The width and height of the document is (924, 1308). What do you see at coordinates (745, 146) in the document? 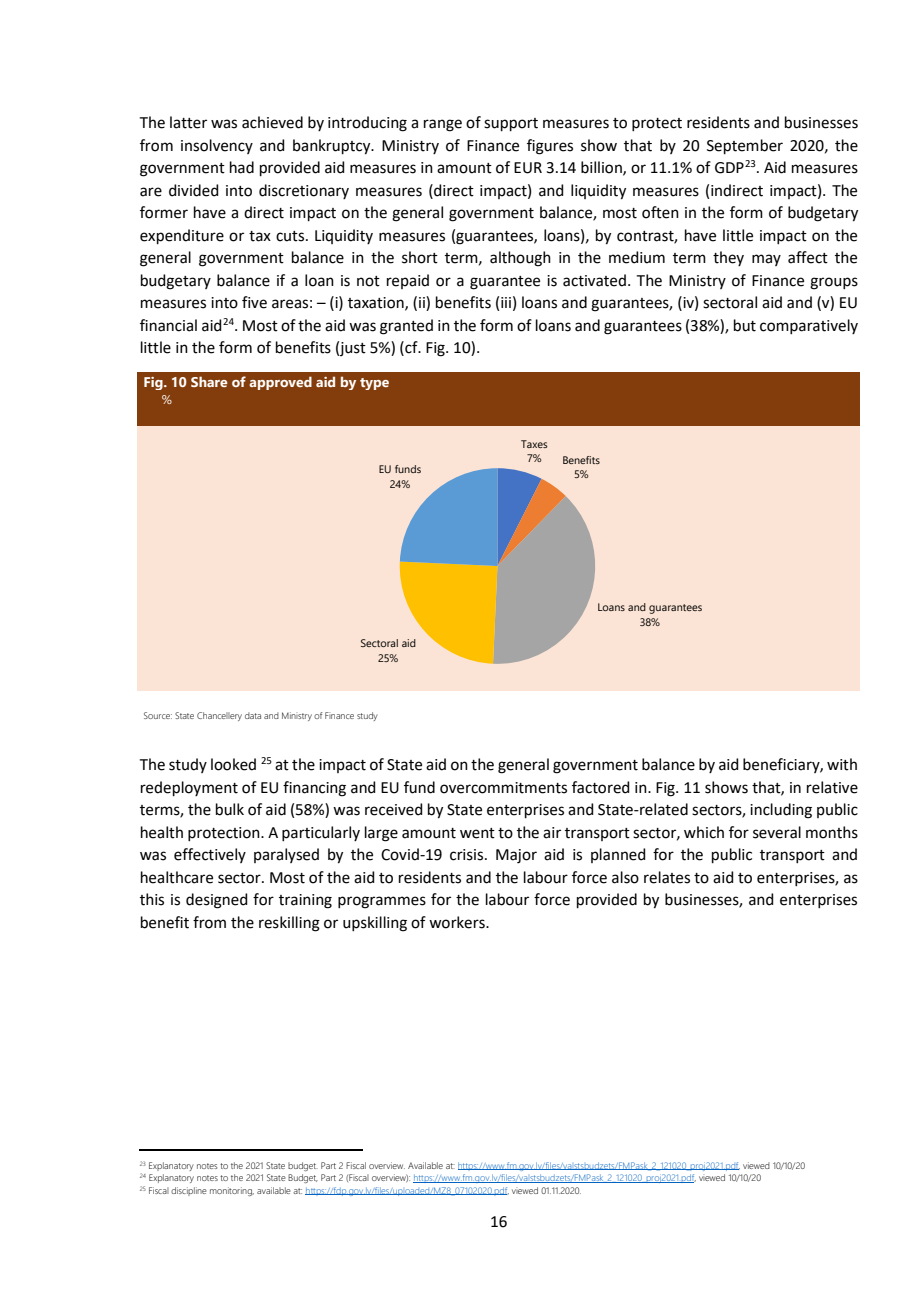
I see `September` at bounding box center [745, 146].
